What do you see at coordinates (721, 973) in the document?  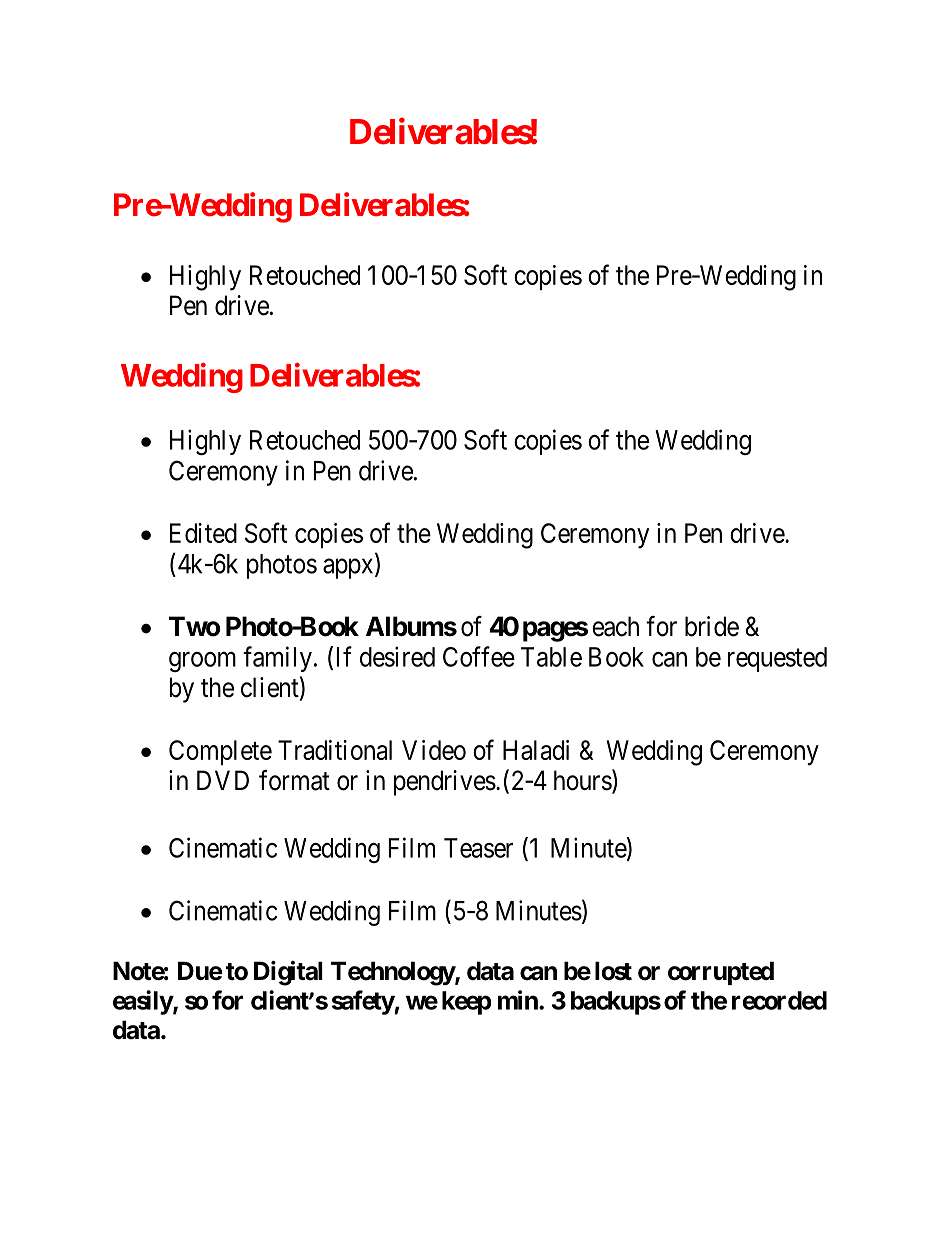 I see `corrupted` at bounding box center [721, 973].
